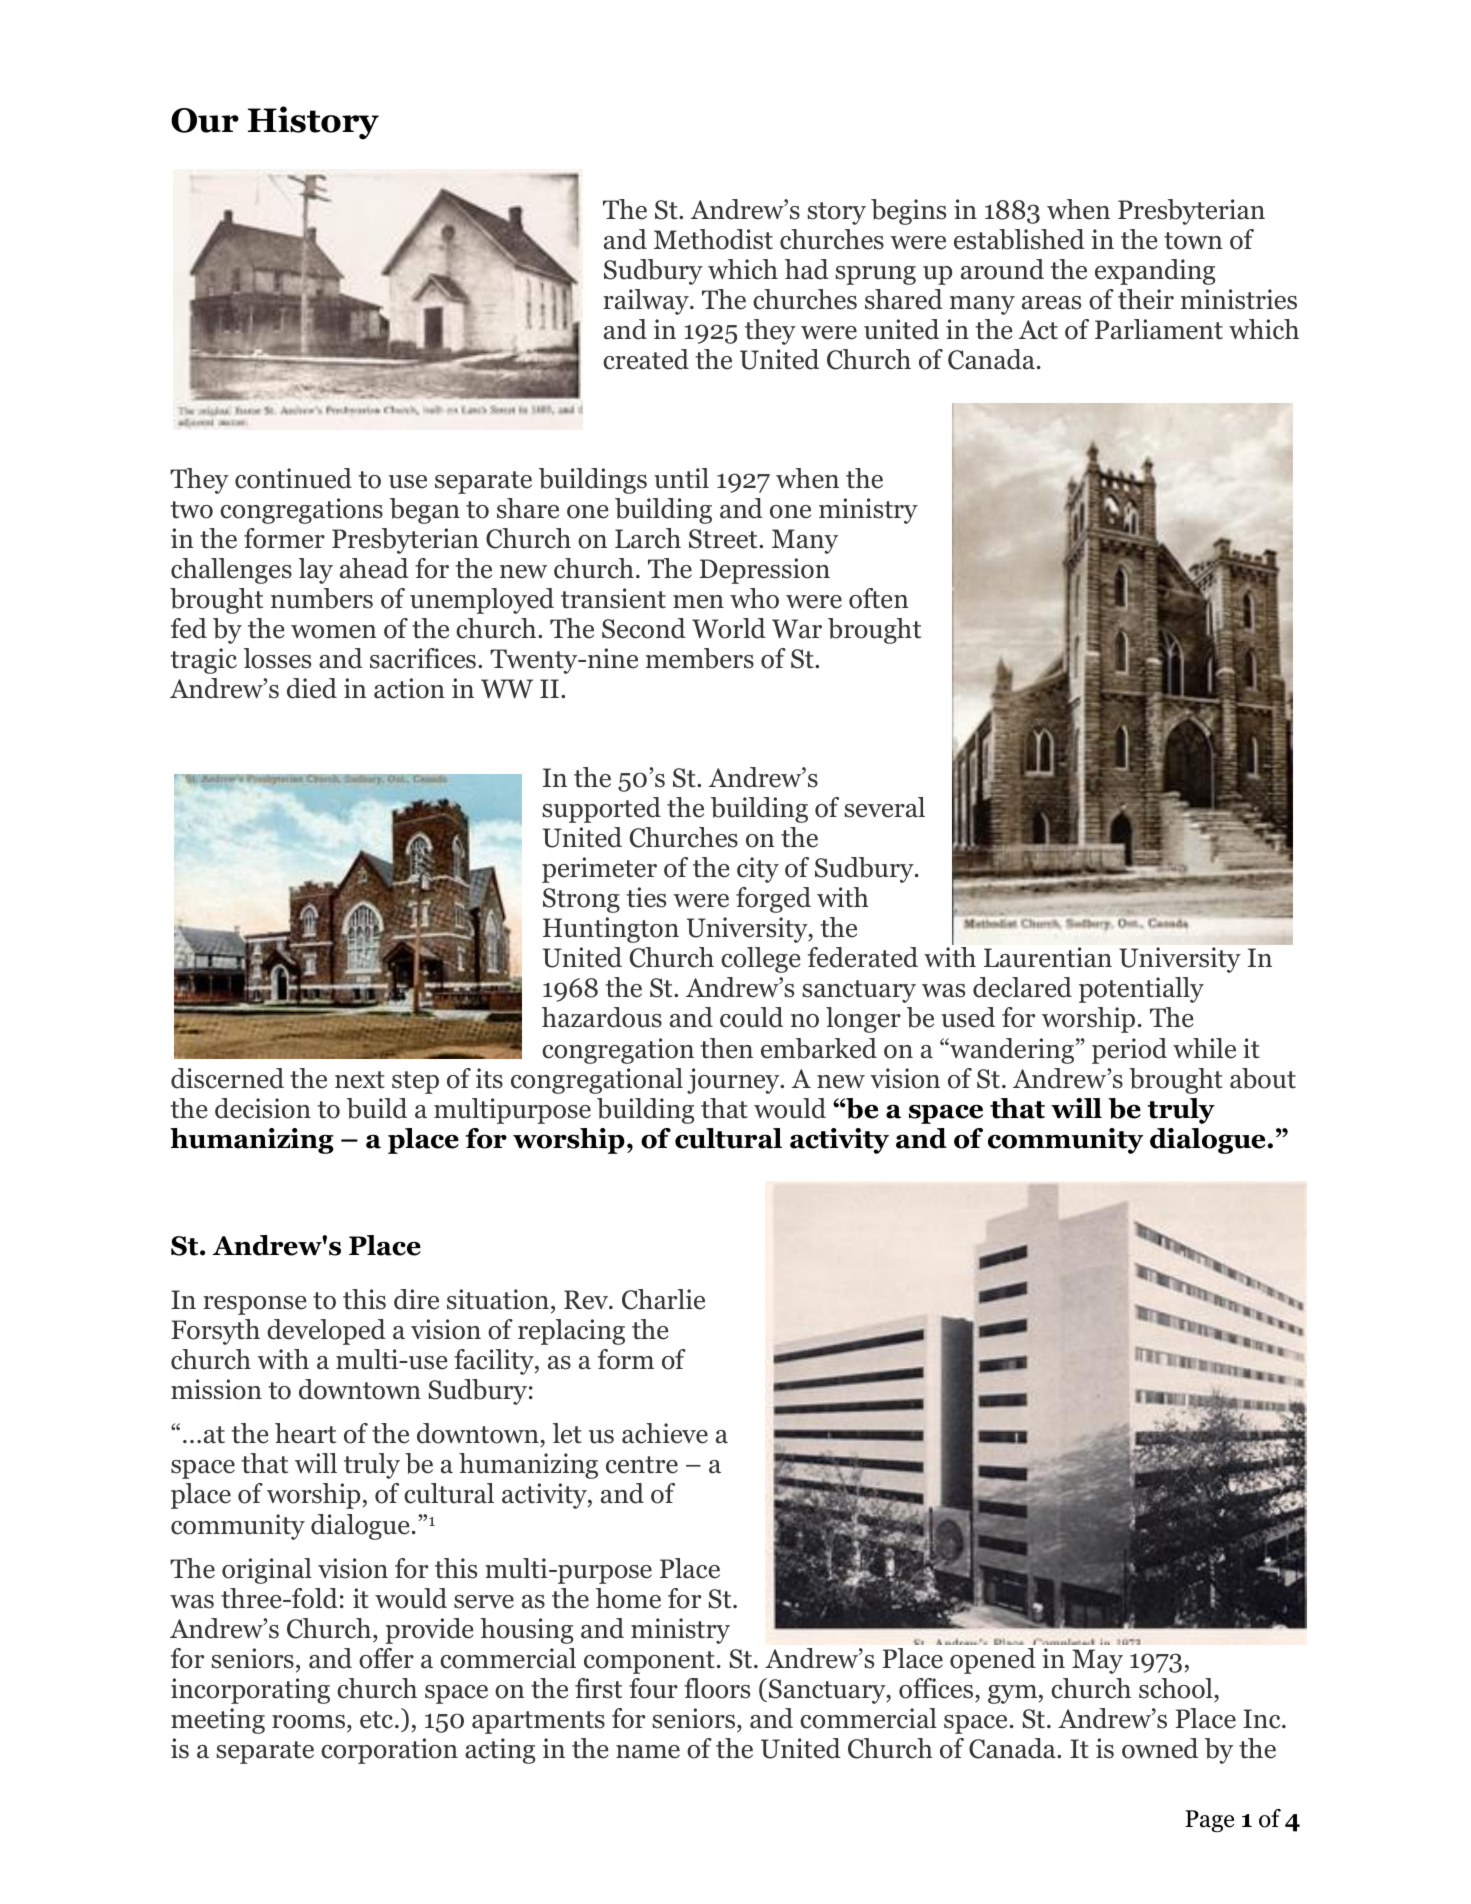  Describe the element at coordinates (648, 1752) in the screenshot. I see `name` at that location.
